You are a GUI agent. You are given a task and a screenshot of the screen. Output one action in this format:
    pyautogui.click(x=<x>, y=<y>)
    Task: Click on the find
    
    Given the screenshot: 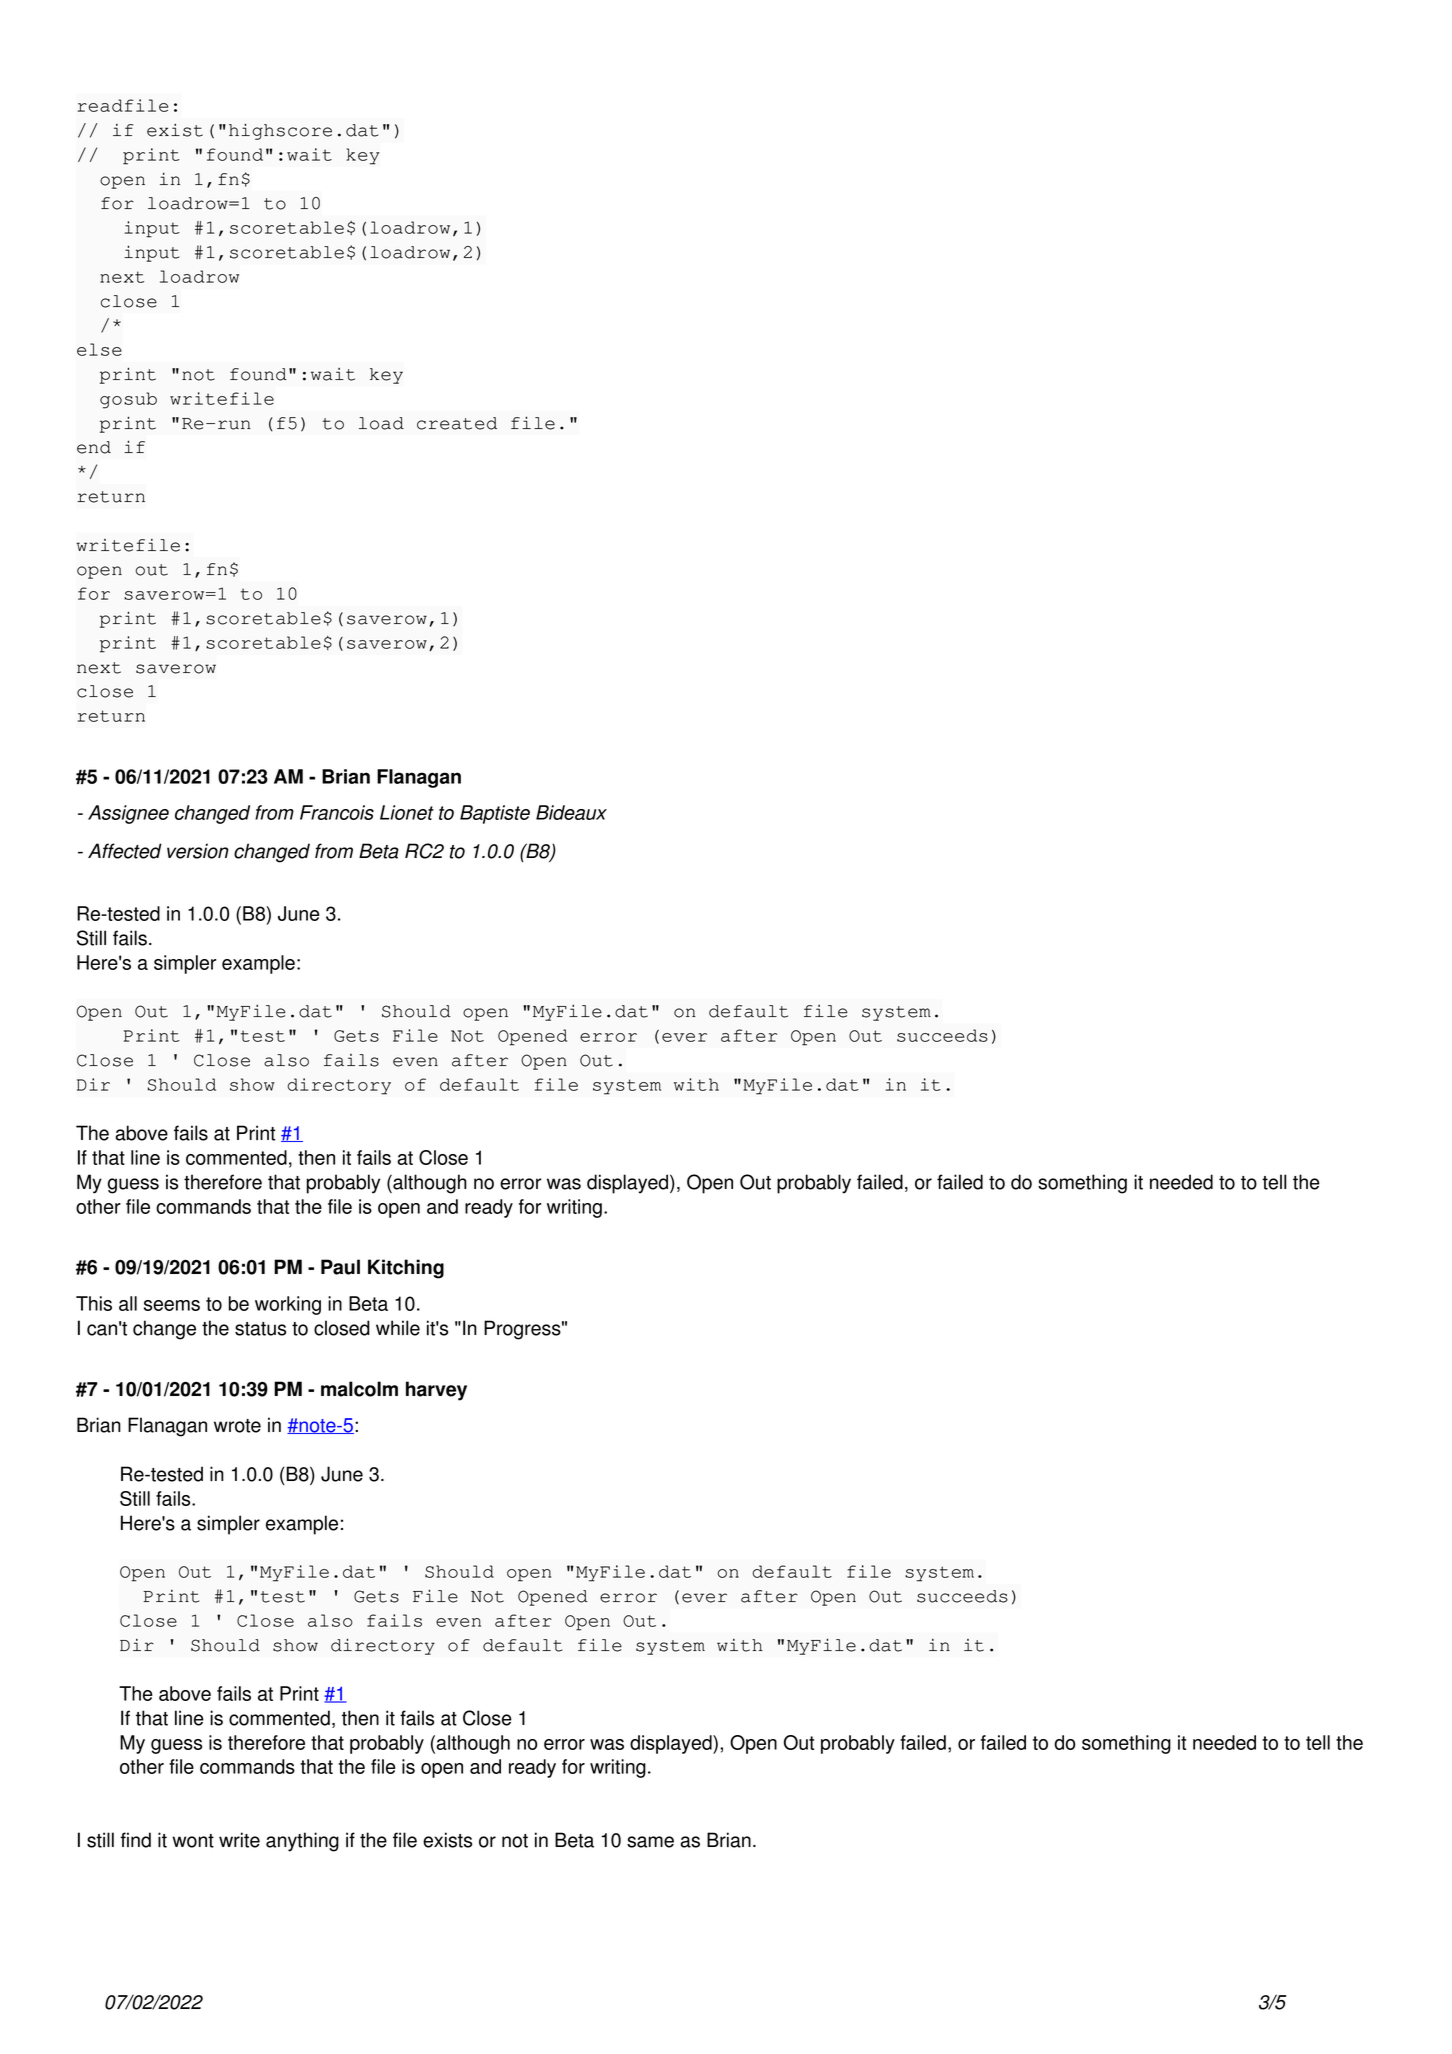 What is the action you would take?
    pyautogui.click(x=135, y=1840)
